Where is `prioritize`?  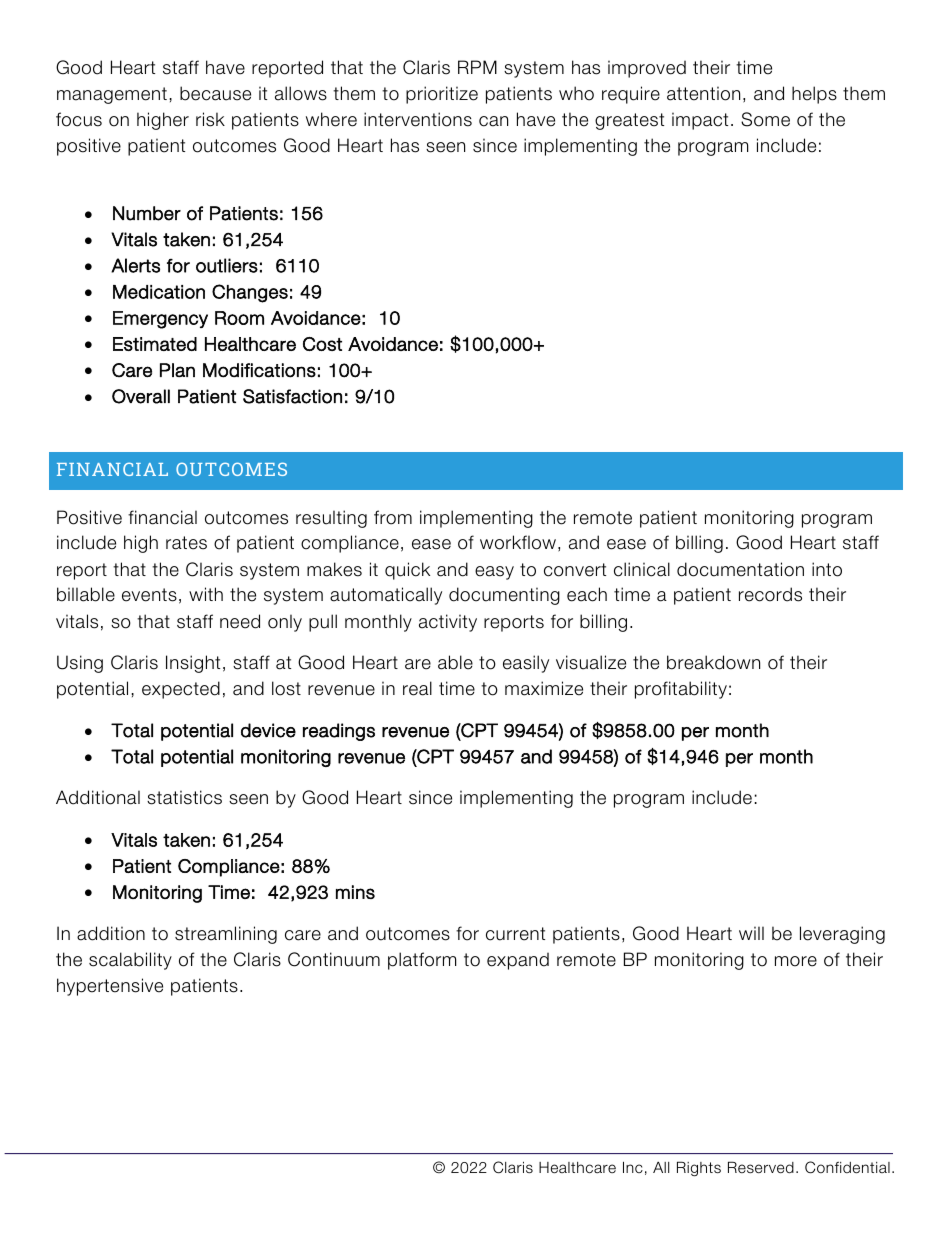
prioritize is located at coordinates (442, 95).
